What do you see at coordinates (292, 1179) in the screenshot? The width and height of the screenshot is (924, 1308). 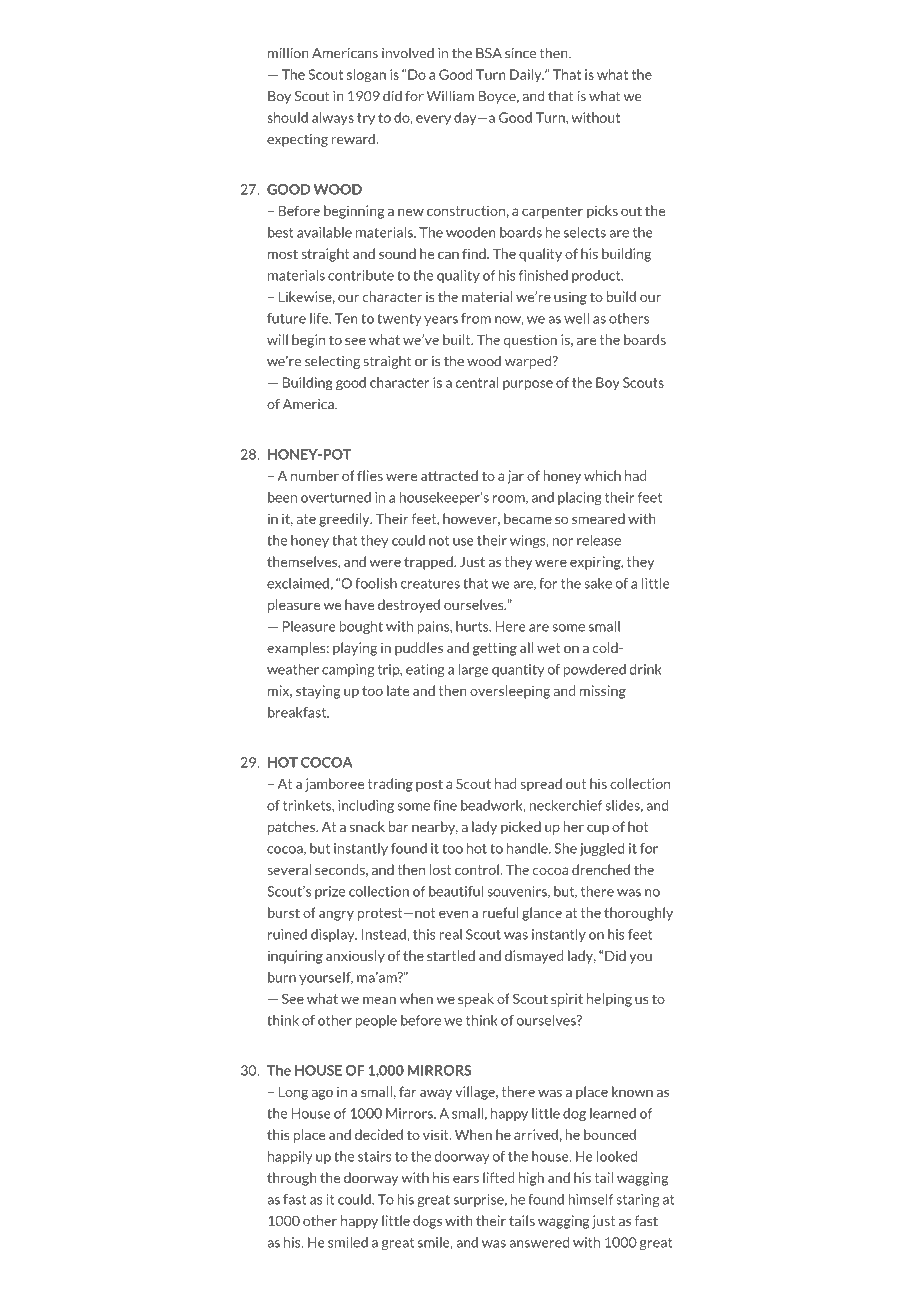 I see `through` at bounding box center [292, 1179].
